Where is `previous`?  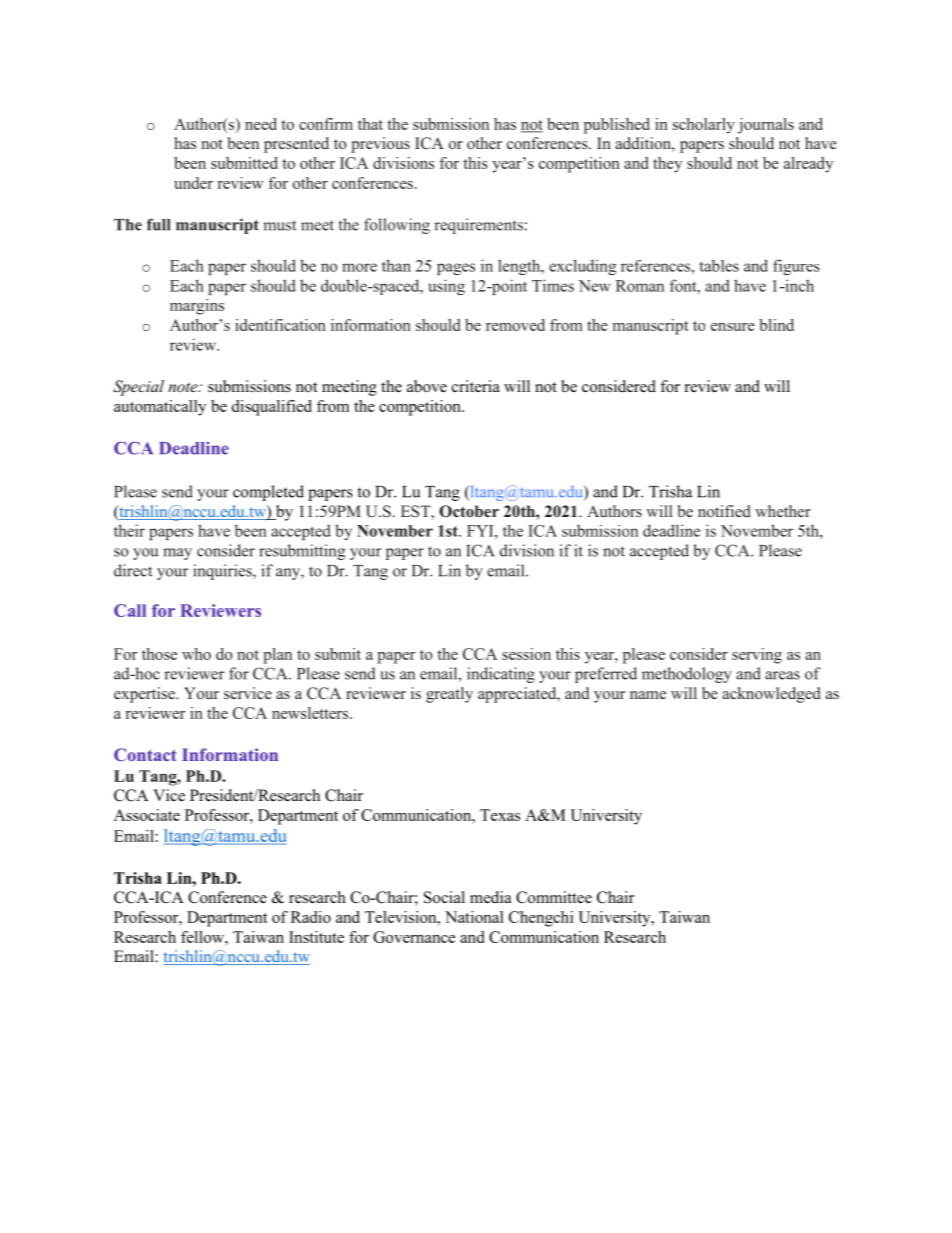 previous is located at coordinates (380, 145).
